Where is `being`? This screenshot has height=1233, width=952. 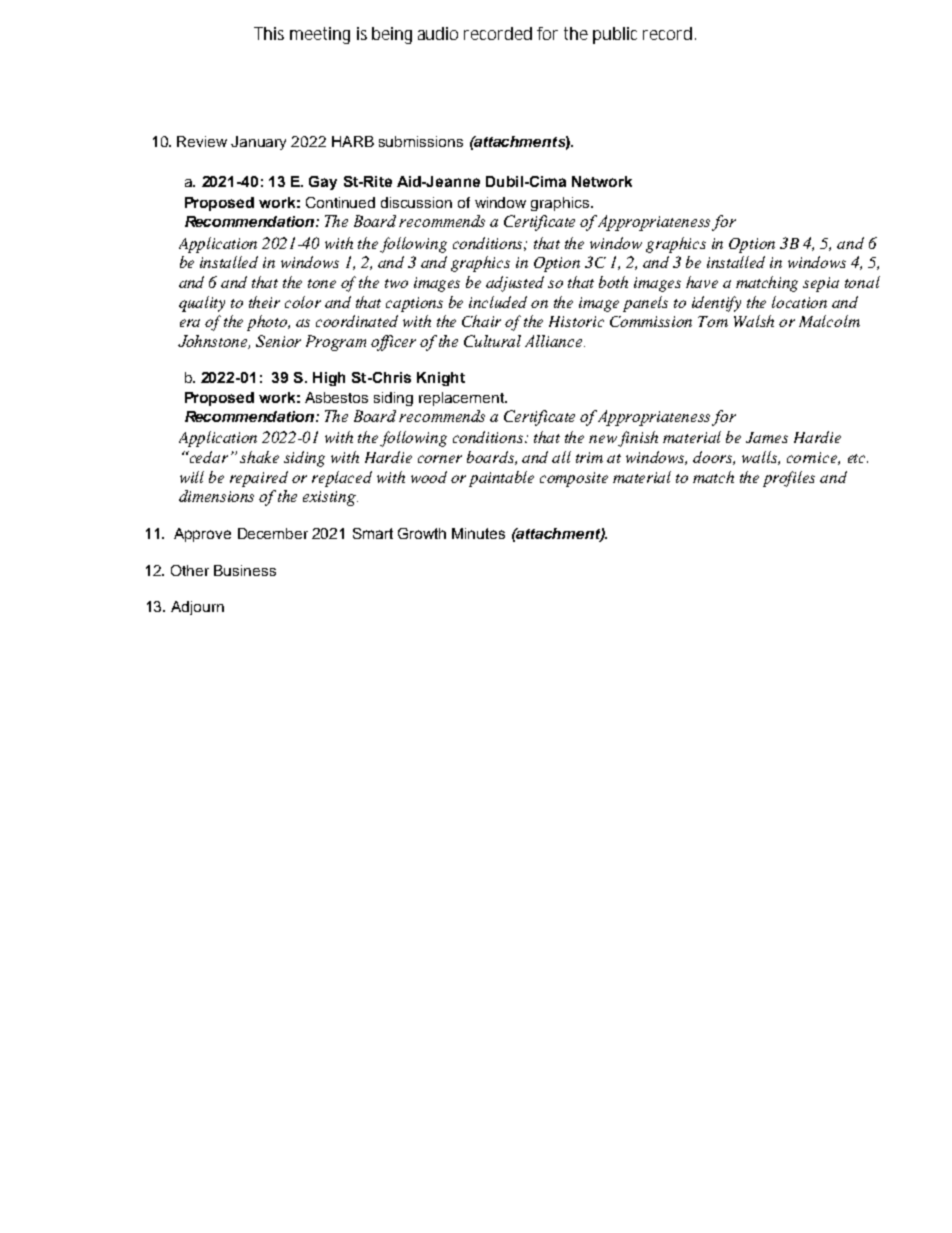 being is located at coordinates (392, 35).
